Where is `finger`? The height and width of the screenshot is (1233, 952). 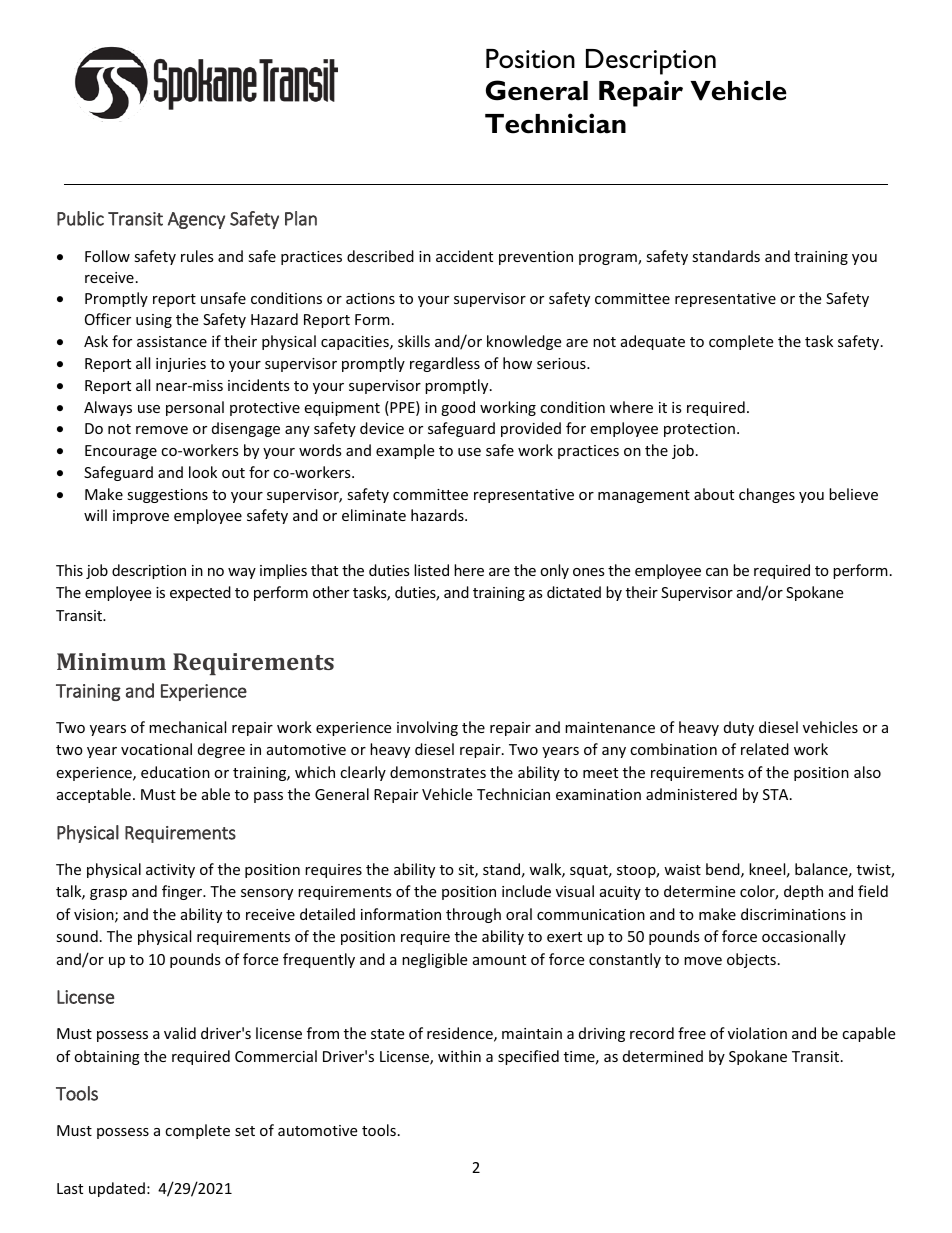 finger is located at coordinates (183, 892).
